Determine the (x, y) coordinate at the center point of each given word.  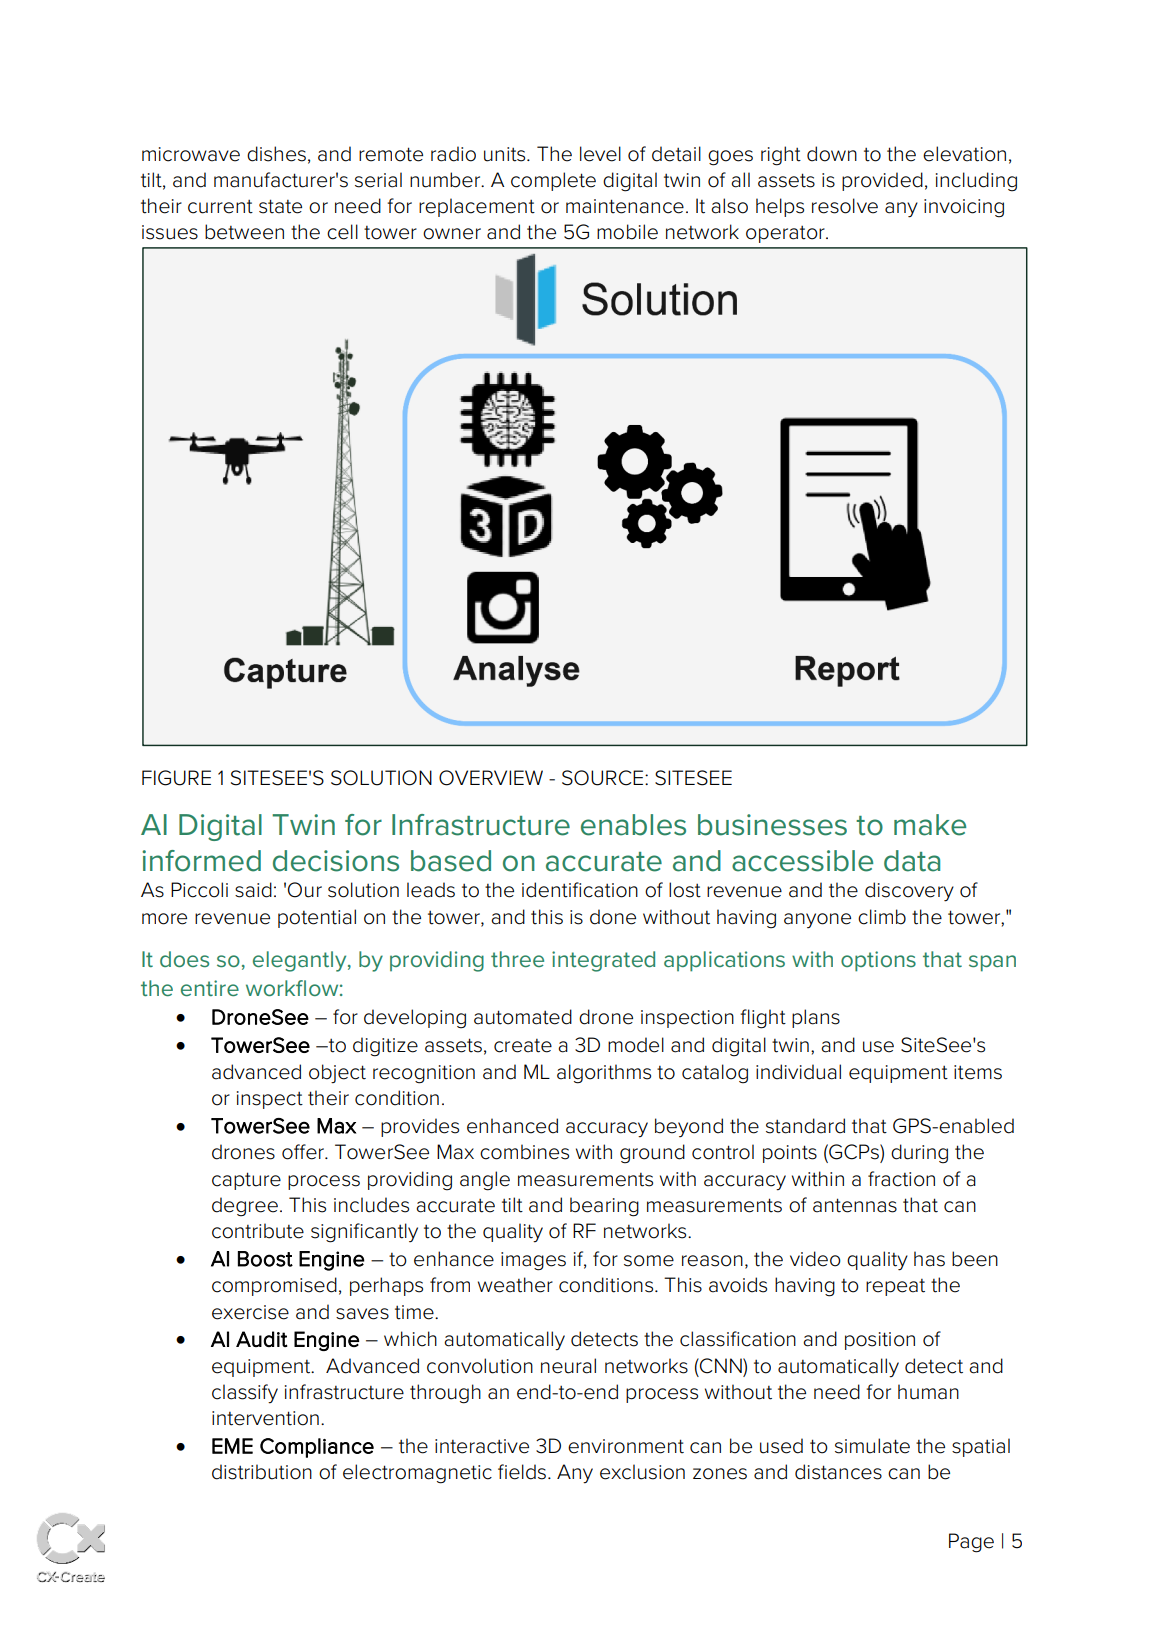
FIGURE (176, 778)
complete (553, 181)
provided (882, 181)
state (280, 206)
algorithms (604, 1074)
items (978, 1072)
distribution (262, 1472)
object (337, 1073)
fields (523, 1472)
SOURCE (604, 778)
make (930, 825)
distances (838, 1472)
